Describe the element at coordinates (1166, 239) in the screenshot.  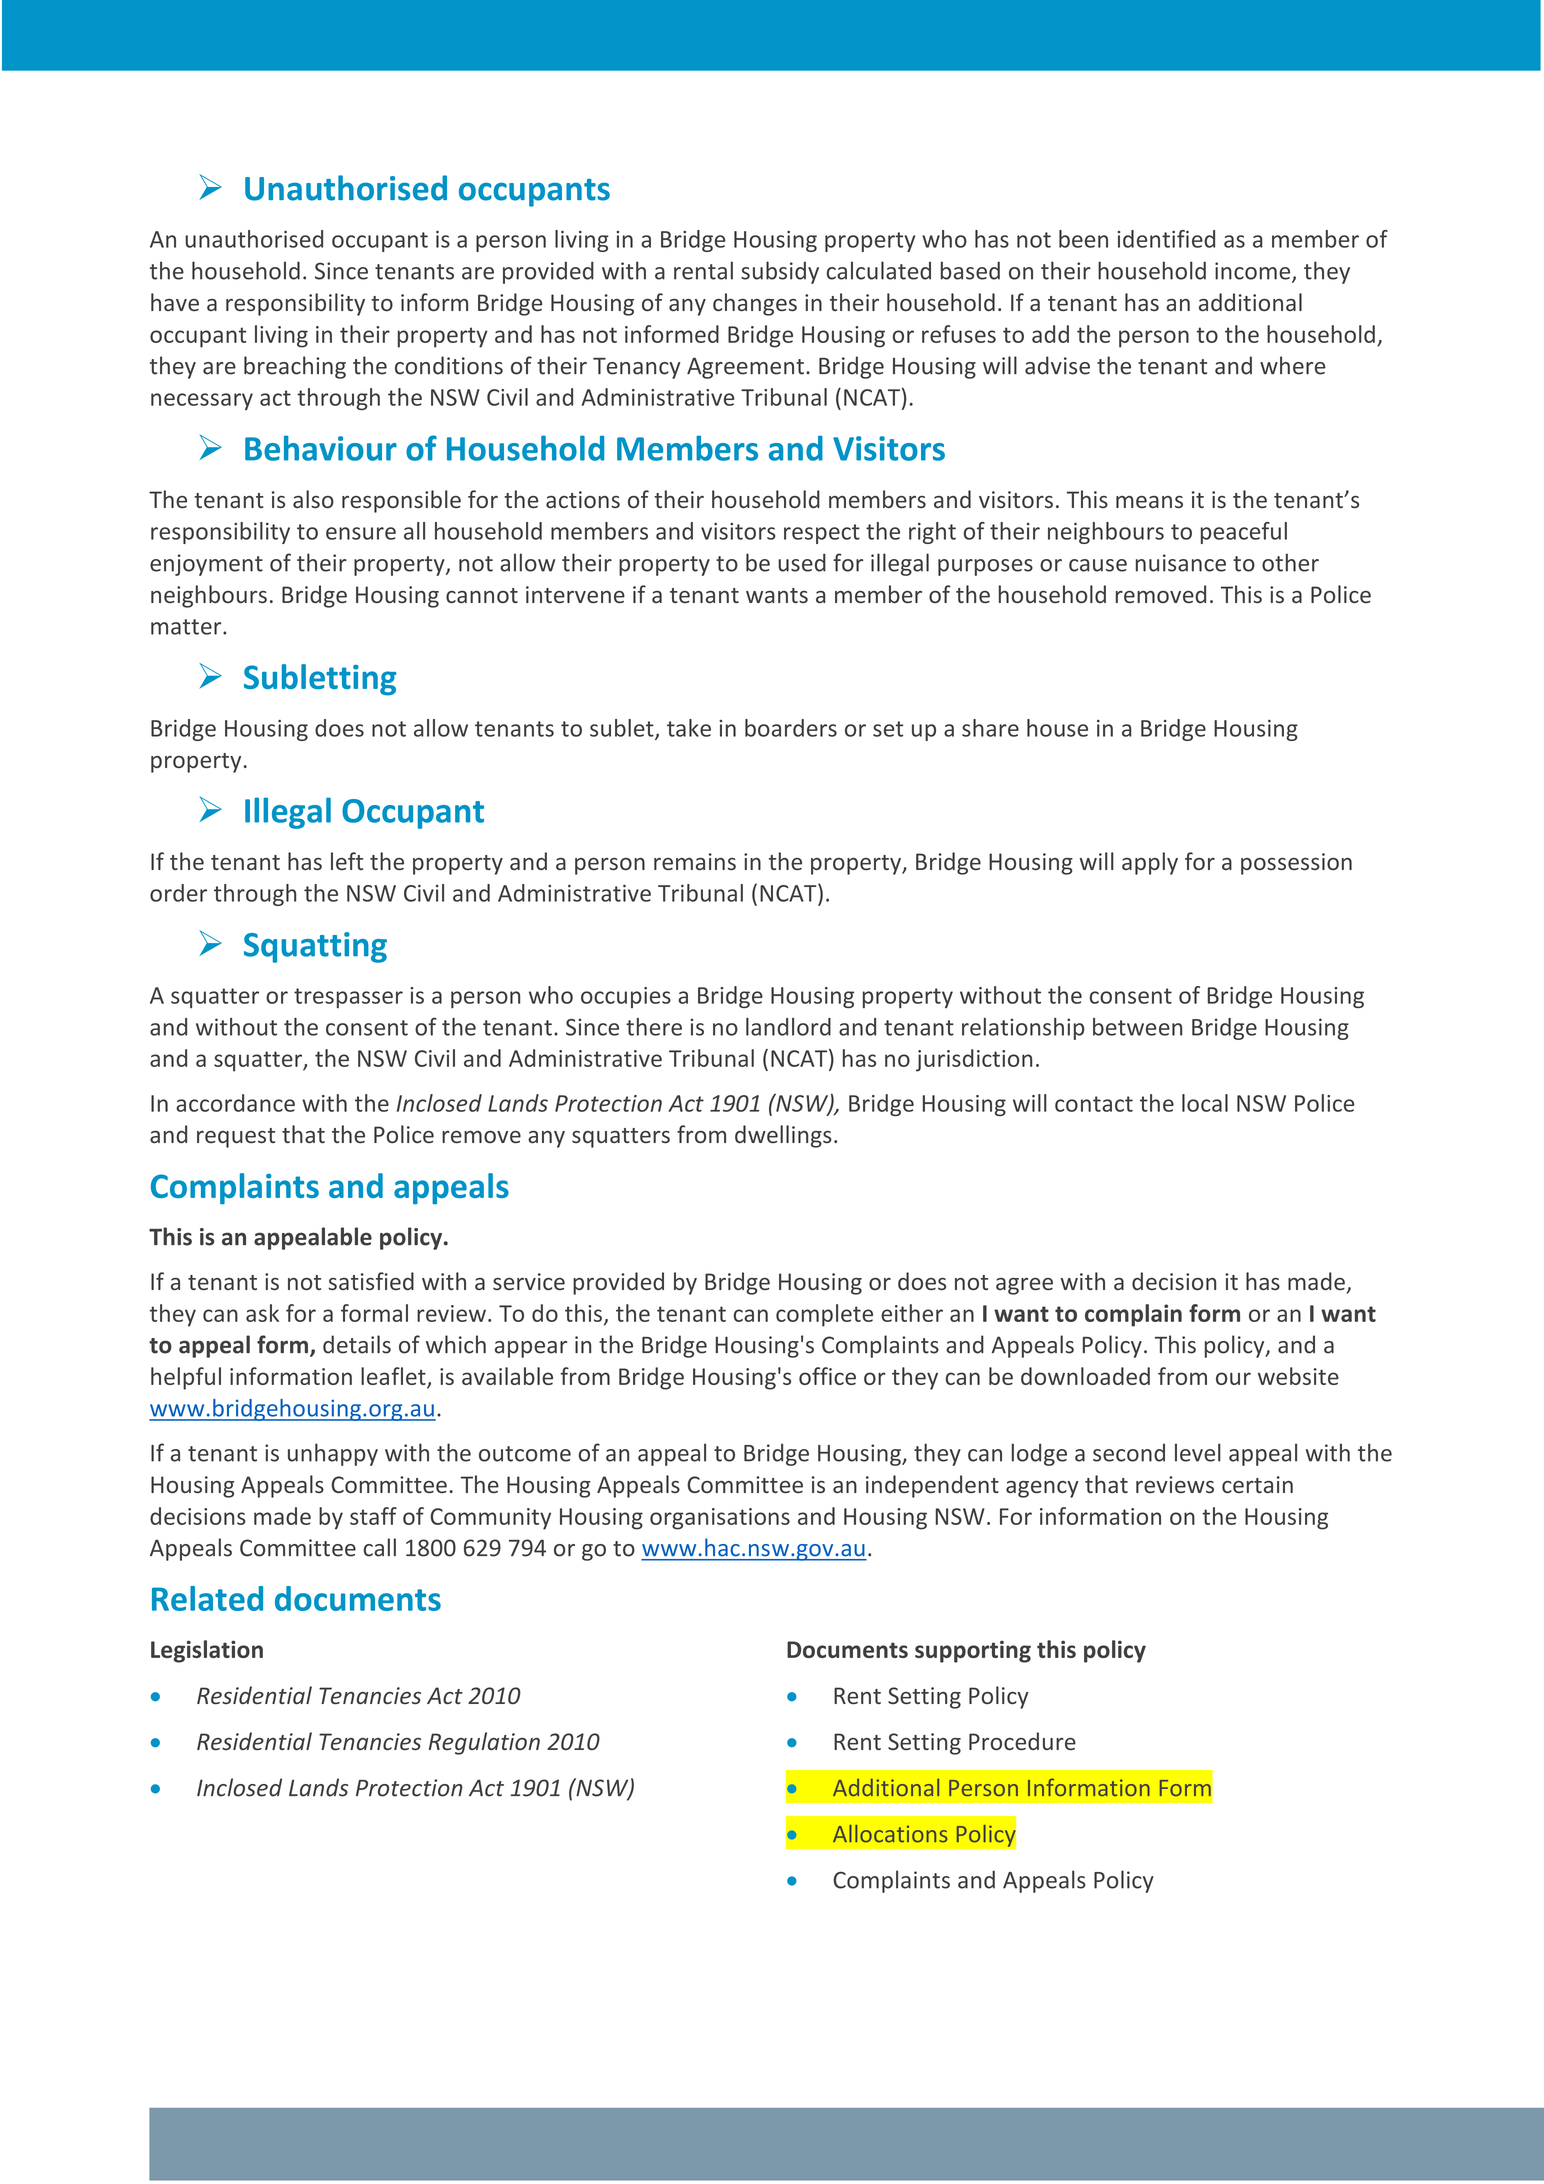
I see `identified` at that location.
